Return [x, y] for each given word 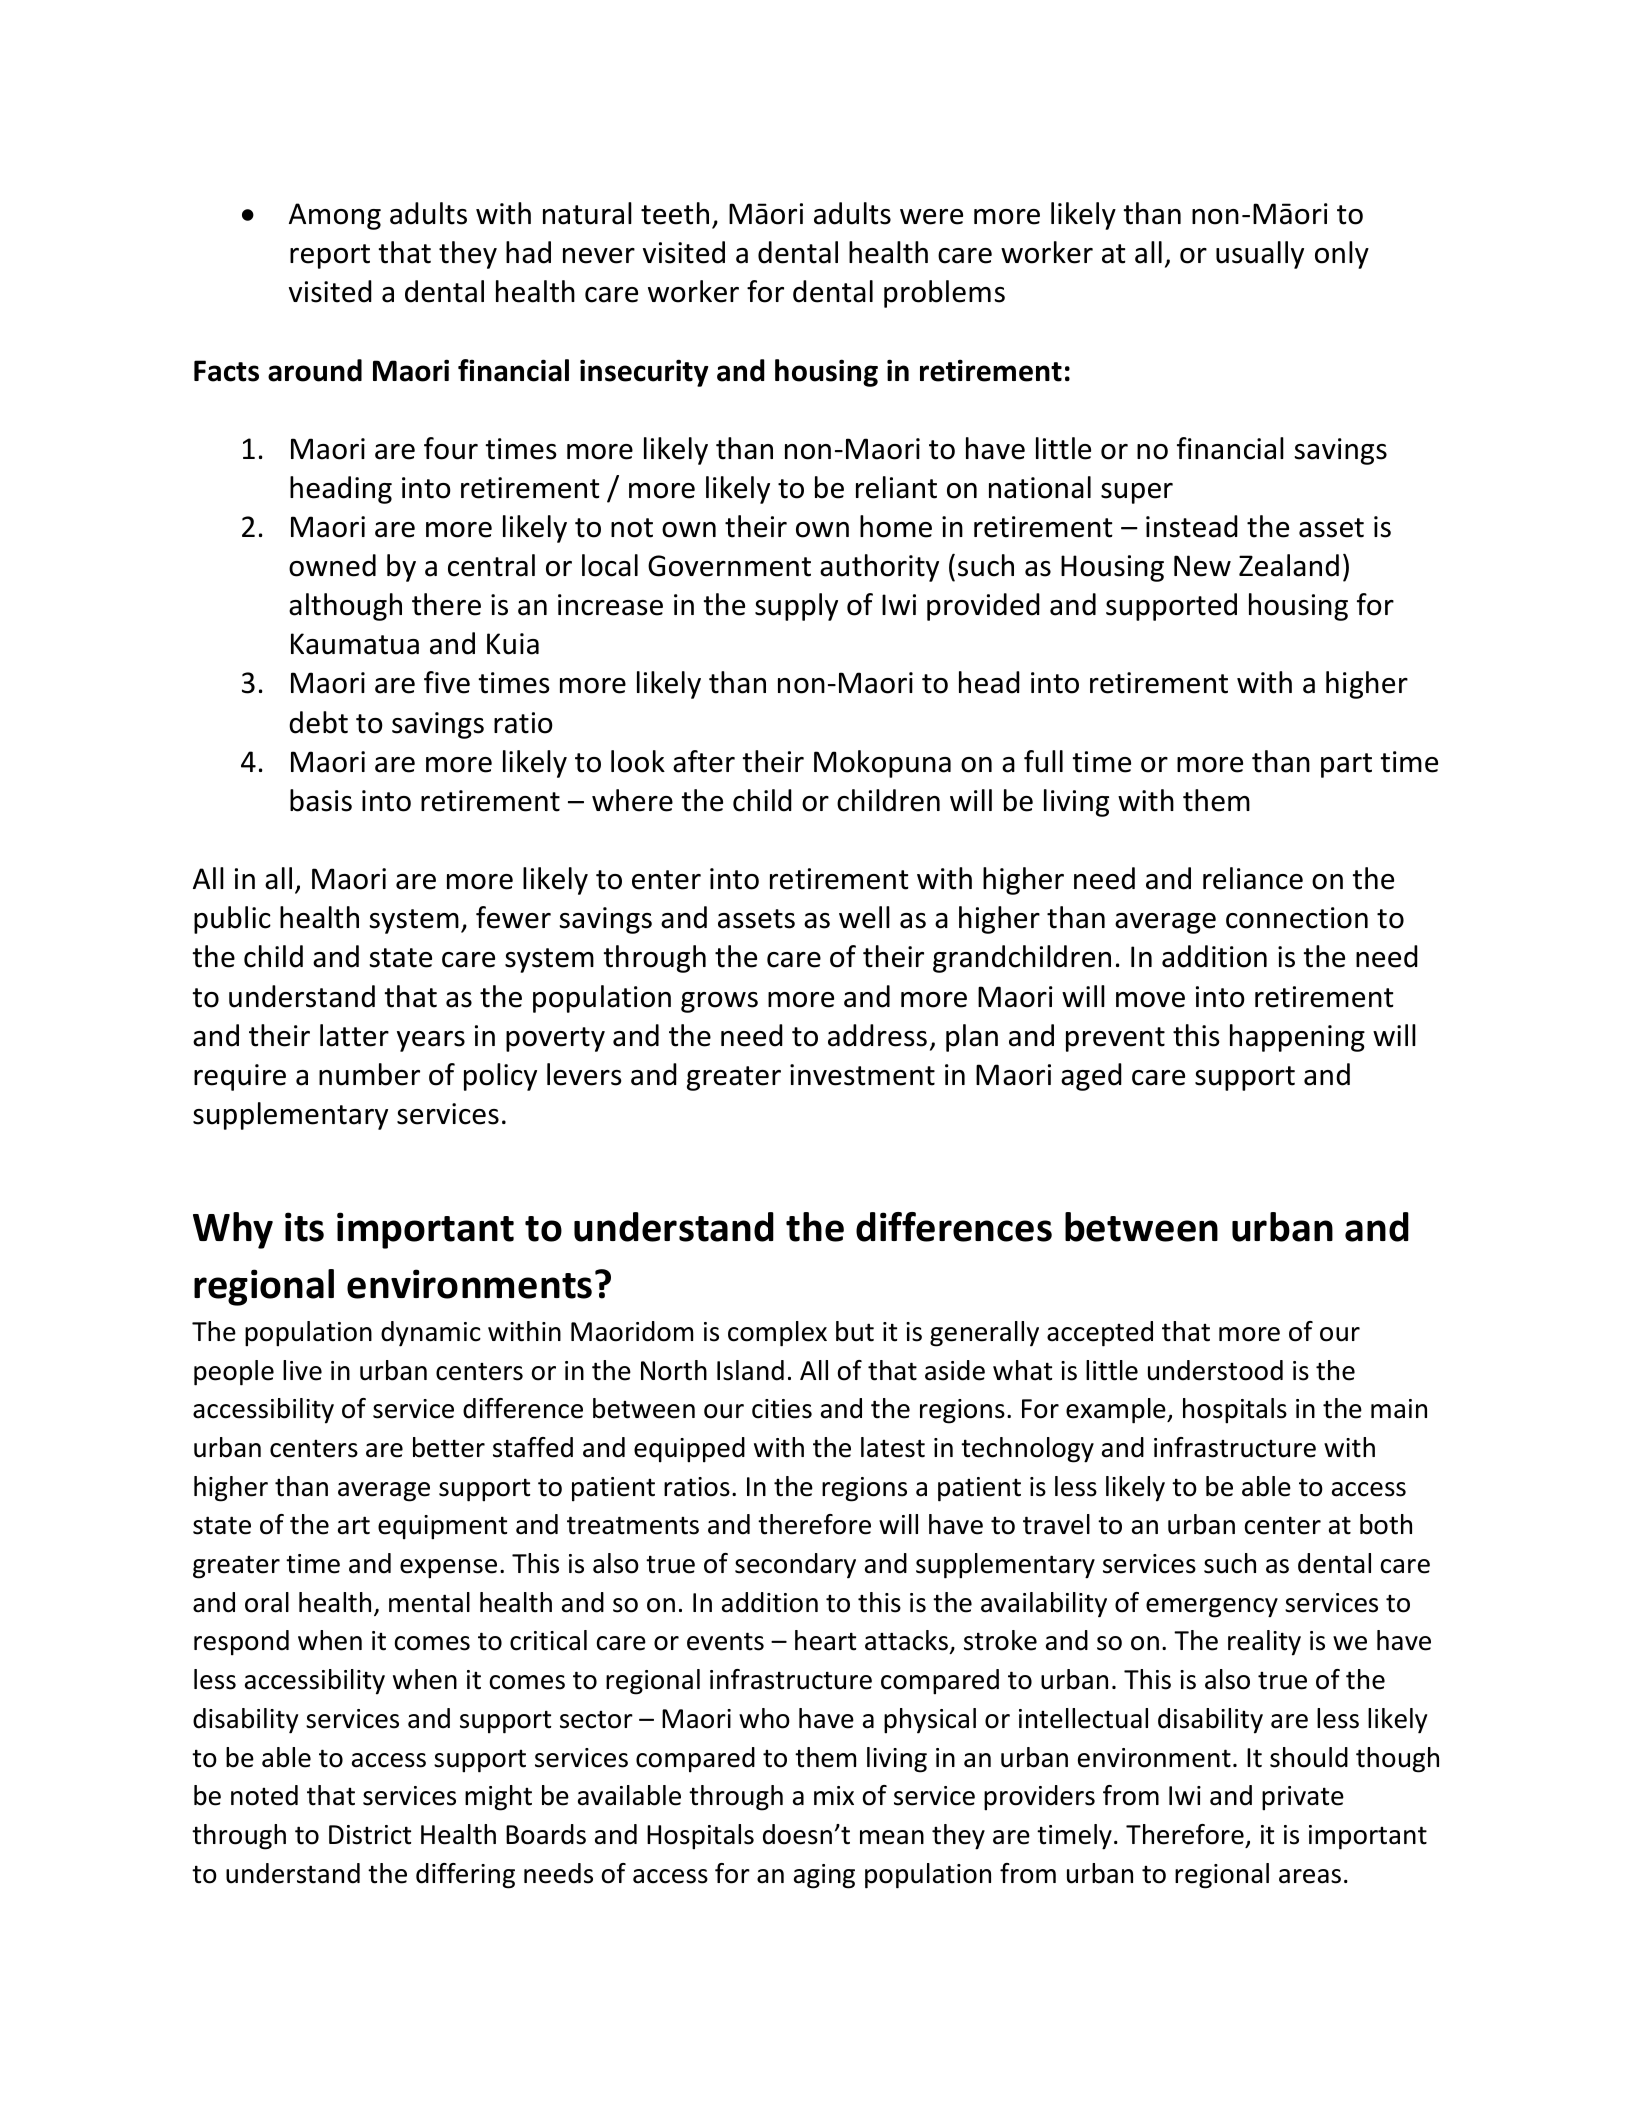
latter [354, 1035]
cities [782, 1409]
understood [1215, 1370]
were [931, 217]
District [370, 1835]
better [449, 1447]
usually [1260, 255]
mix [834, 1795]
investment [862, 1075]
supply [796, 607]
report [330, 256]
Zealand [1289, 565]
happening [1297, 1038]
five [447, 682]
